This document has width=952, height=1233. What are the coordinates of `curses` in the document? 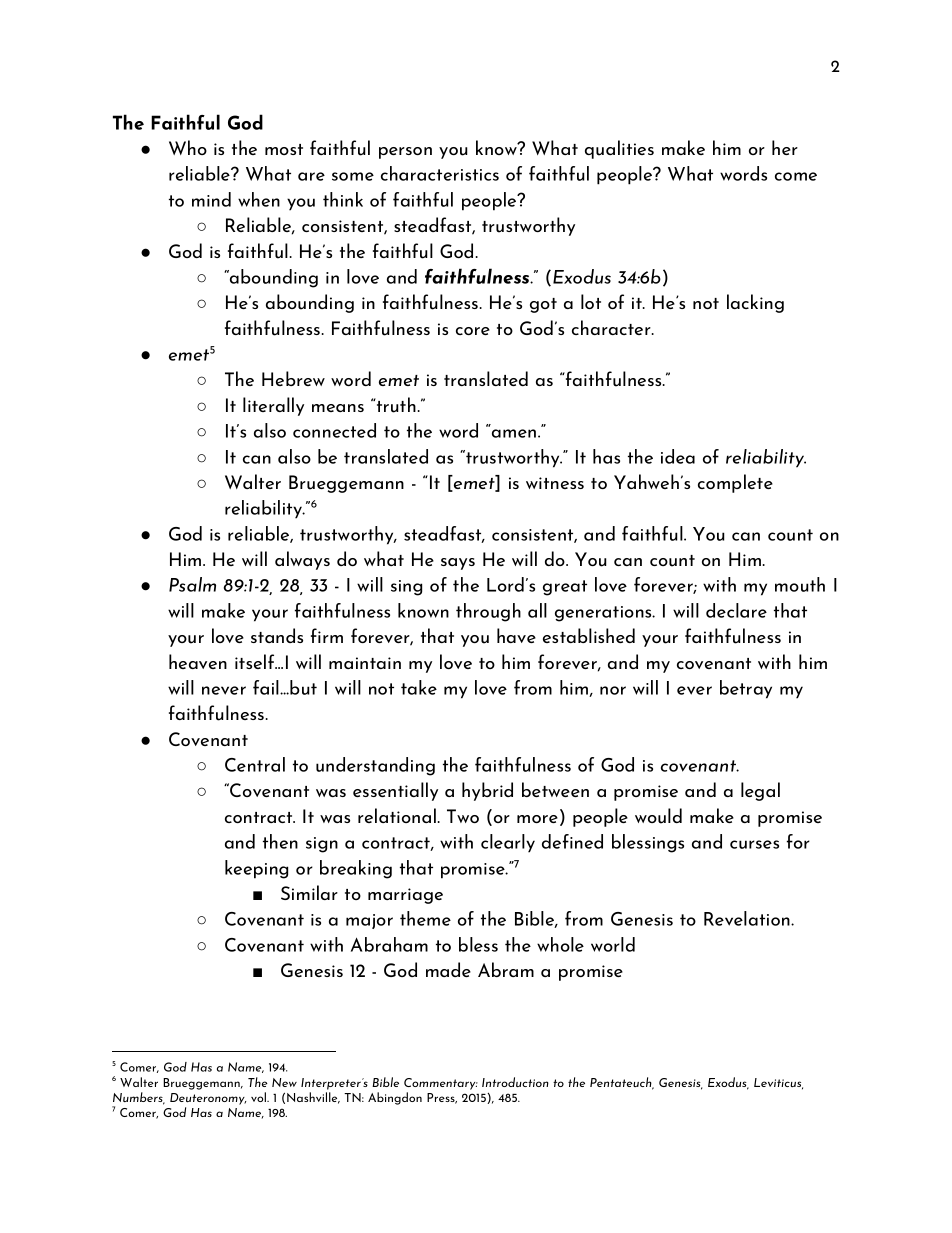 It's located at (754, 844).
